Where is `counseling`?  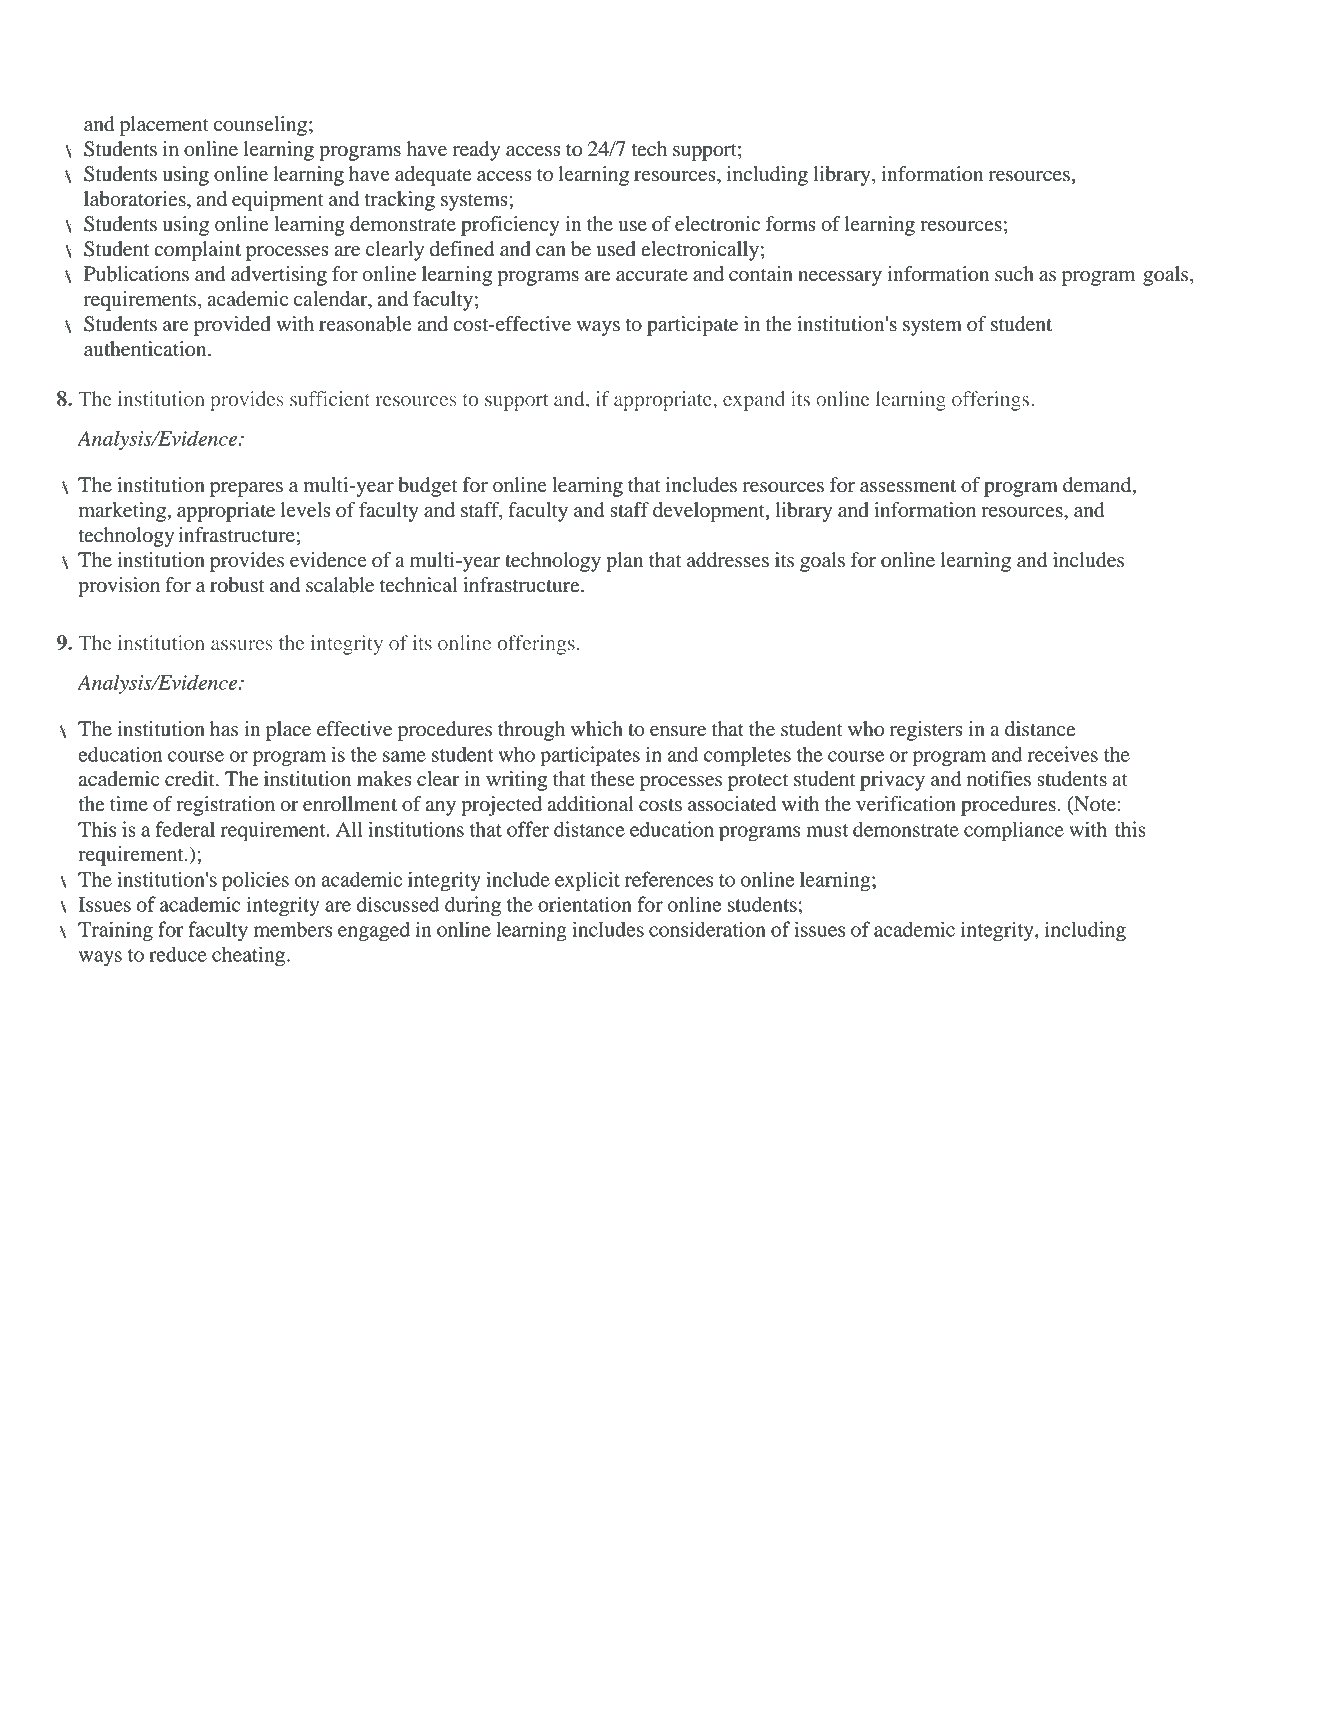
counseling is located at coordinates (260, 126).
